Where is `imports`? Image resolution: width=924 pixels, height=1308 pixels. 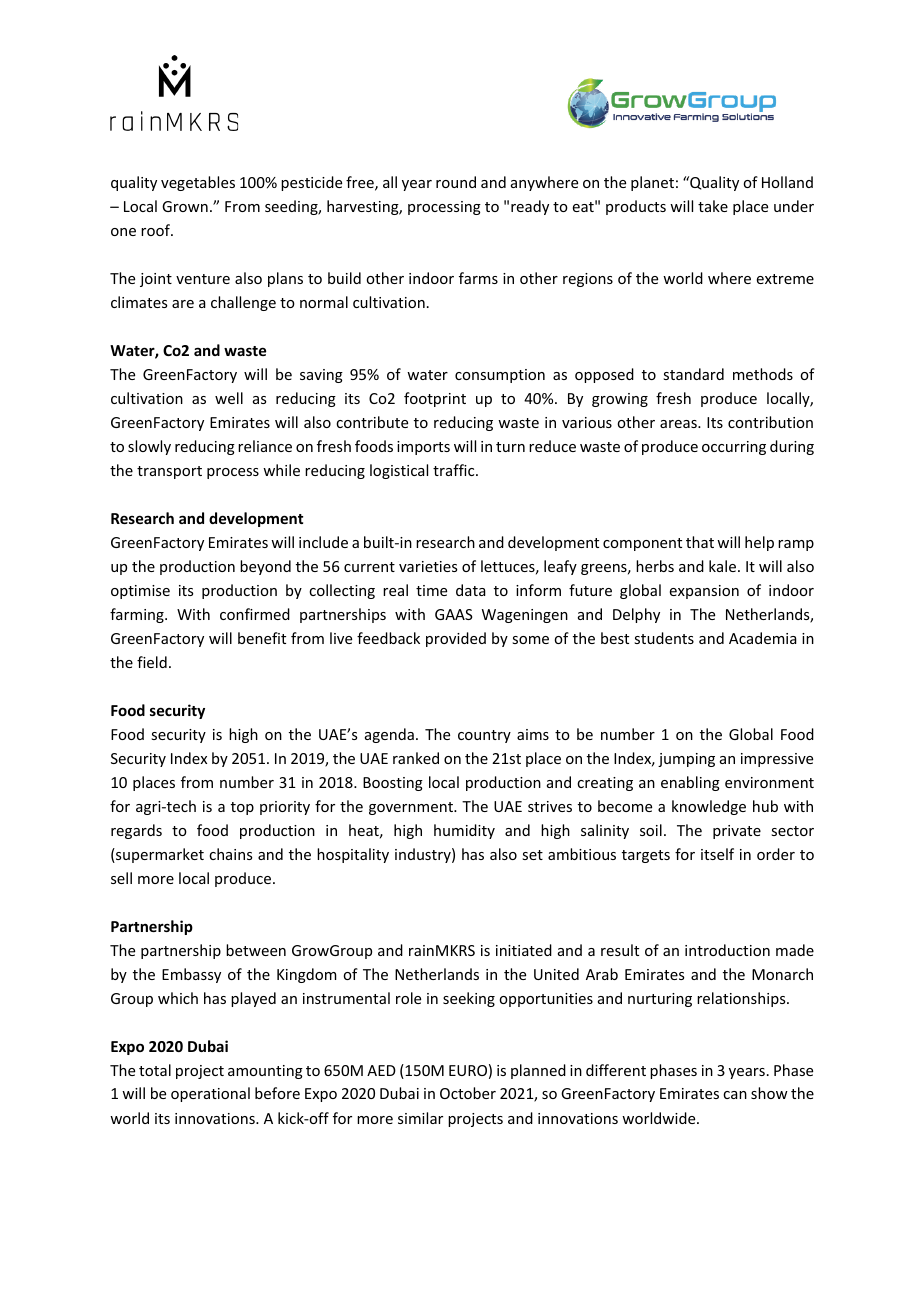
imports is located at coordinates (423, 448).
